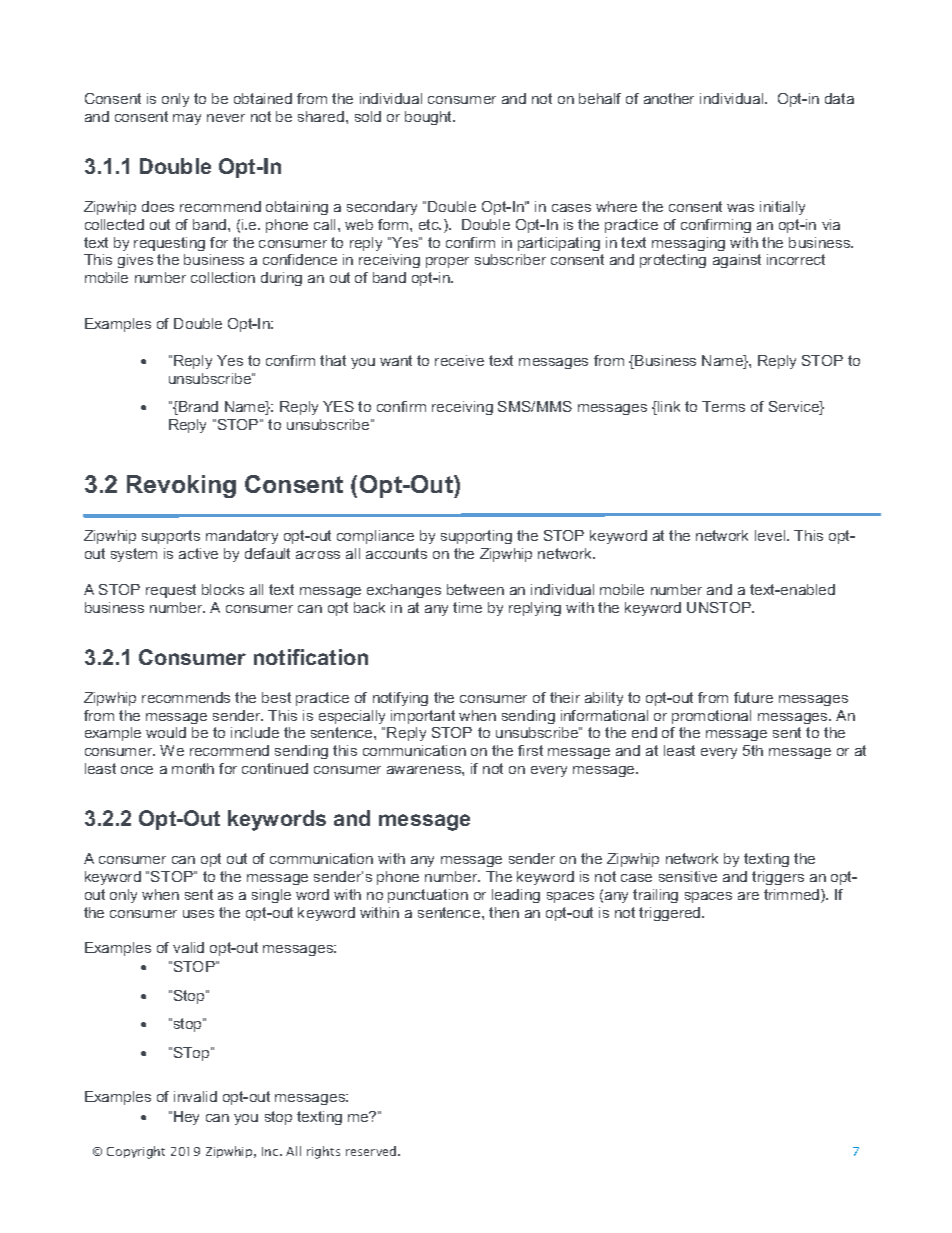  Describe the element at coordinates (187, 119) in the document. I see `may` at that location.
